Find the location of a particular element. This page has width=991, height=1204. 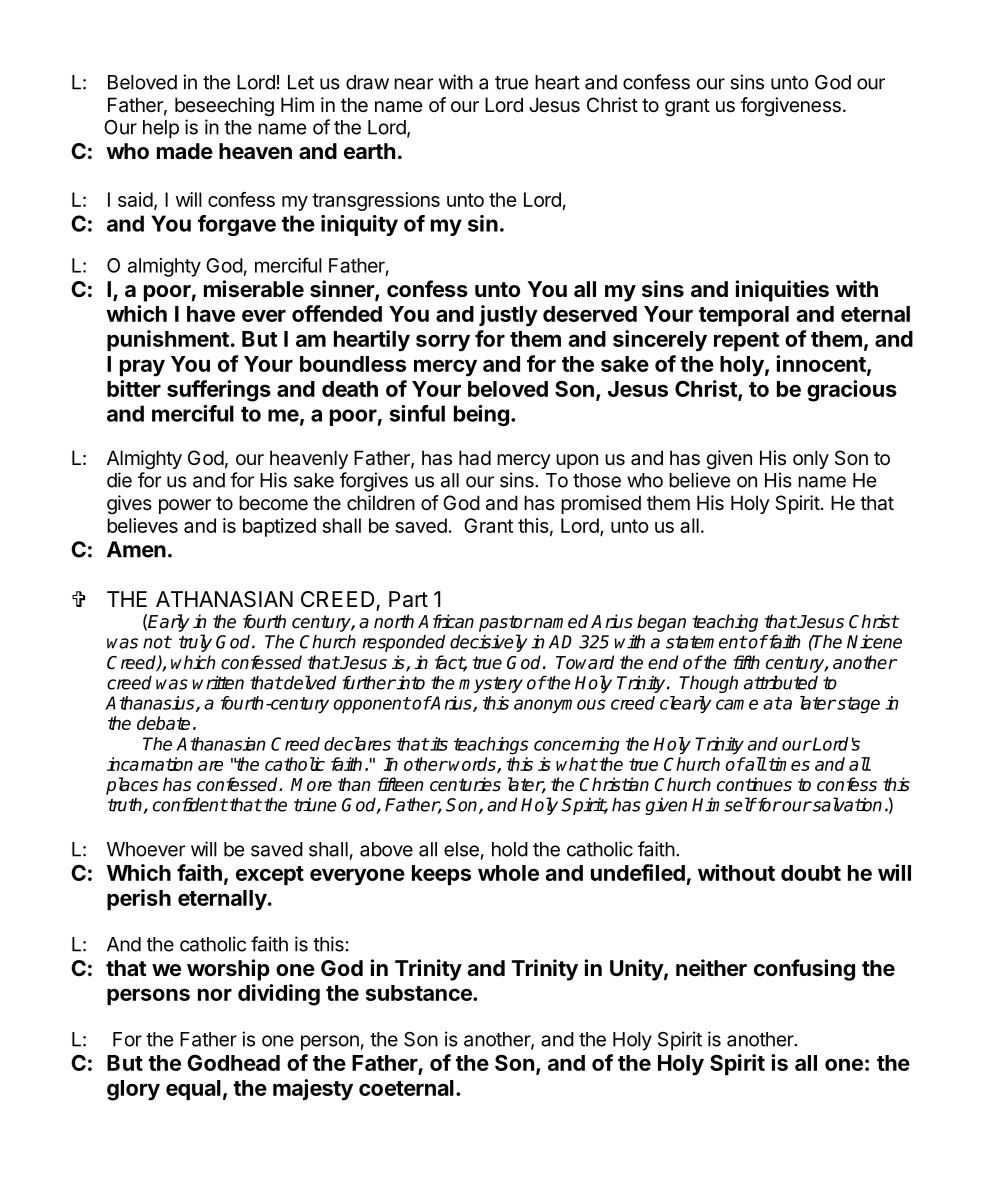

substance is located at coordinates (420, 993).
